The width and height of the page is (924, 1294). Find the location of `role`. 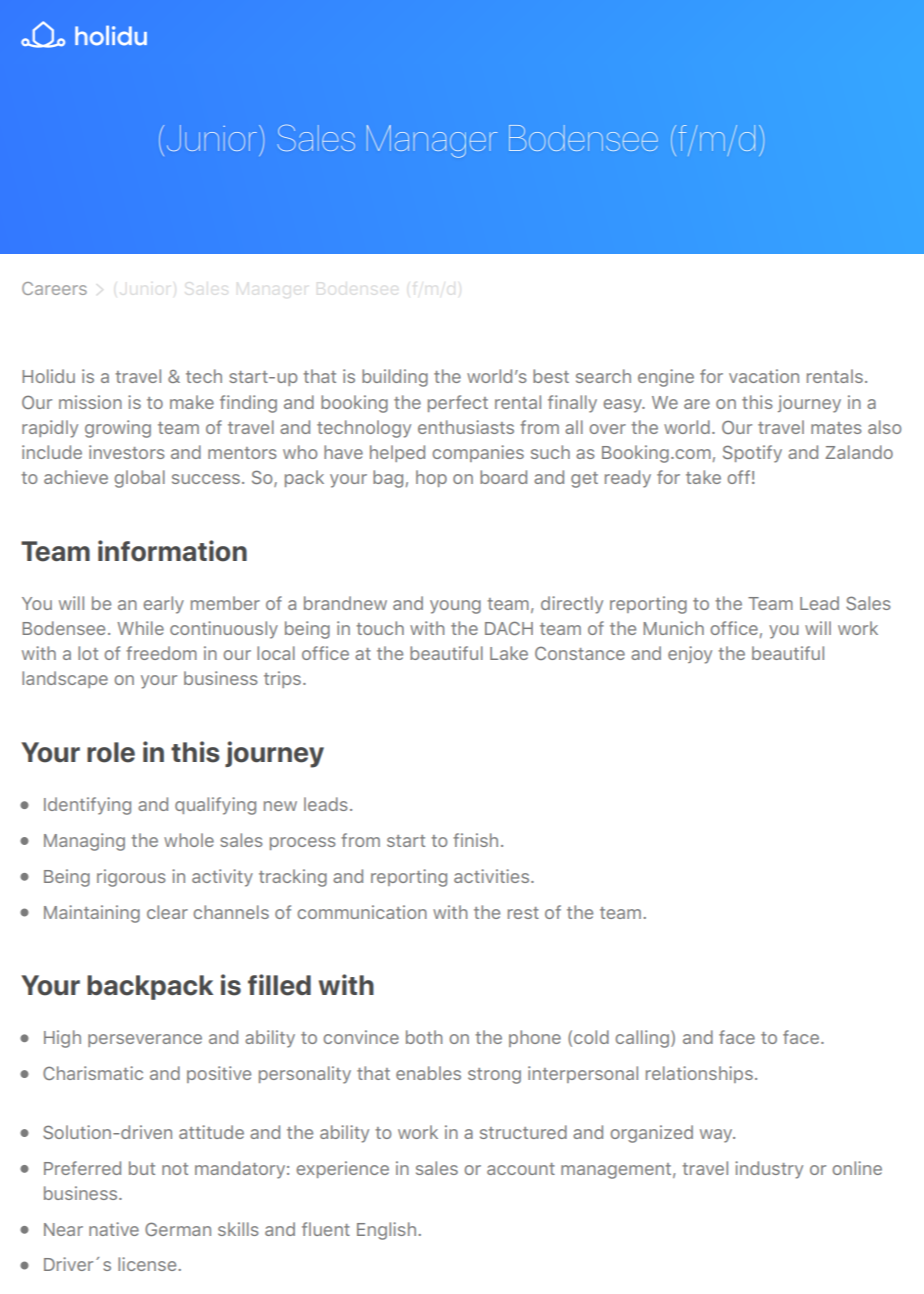

role is located at coordinates (111, 752).
